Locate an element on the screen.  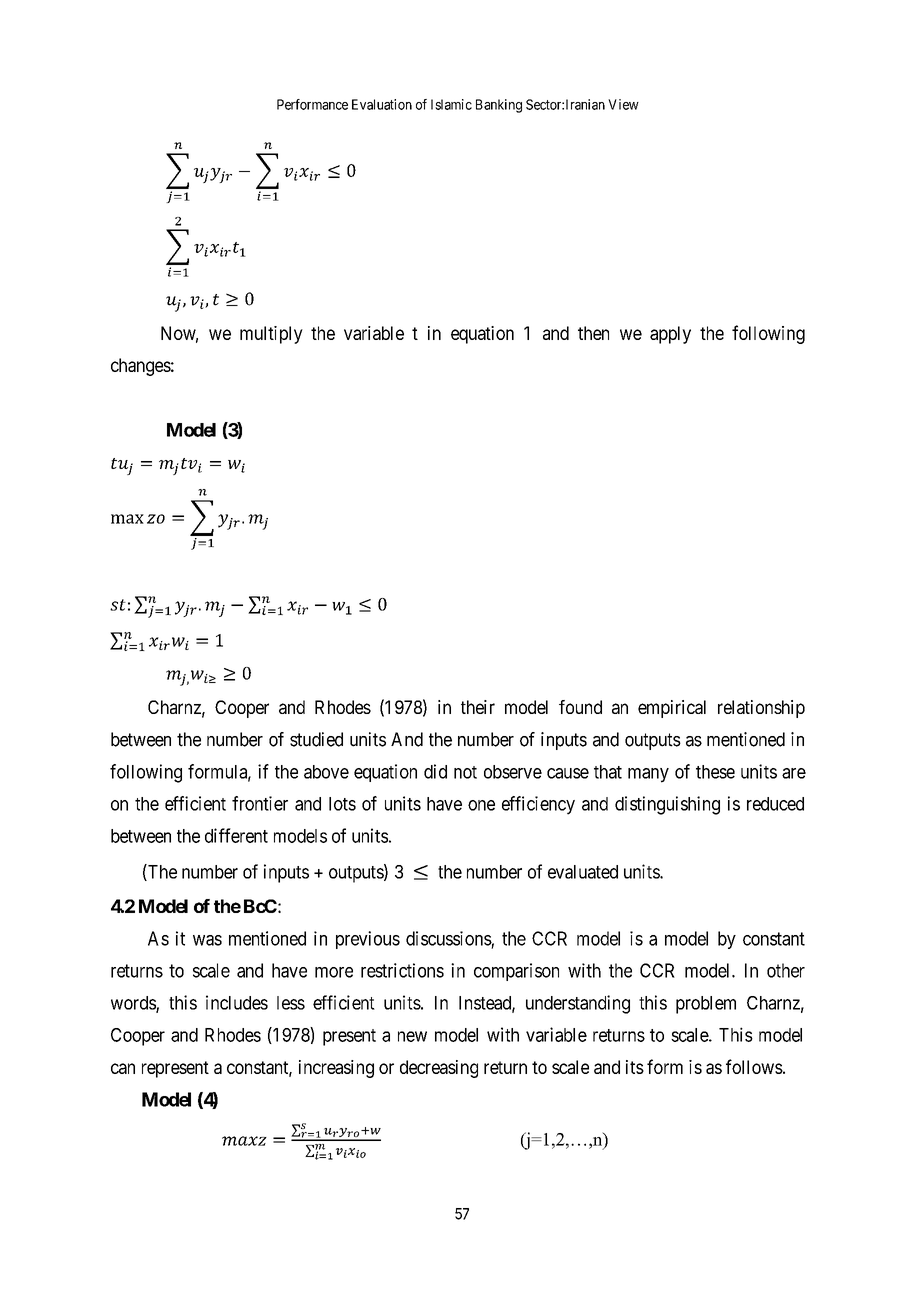
distinguishing is located at coordinates (667, 805).
